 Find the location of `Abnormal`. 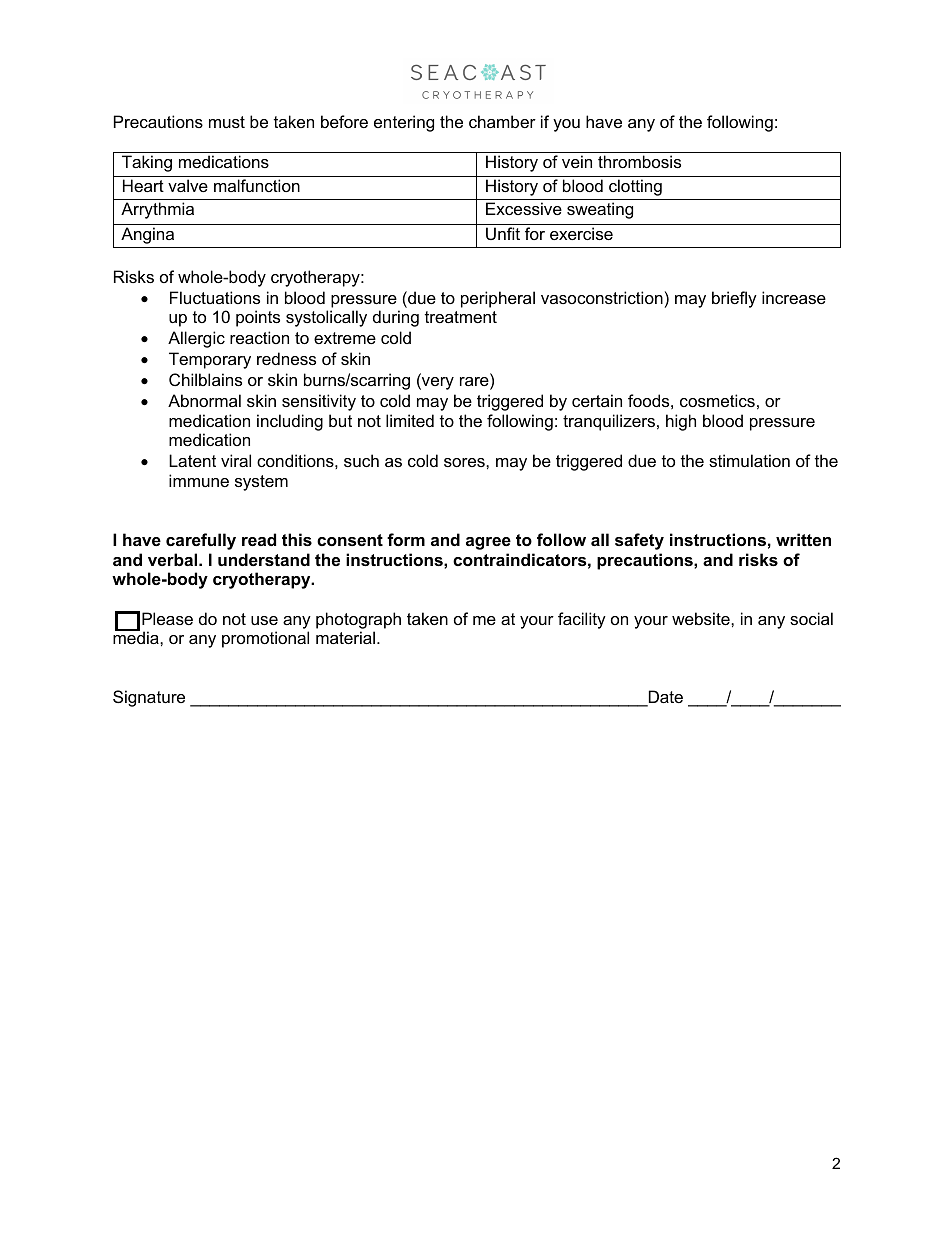

Abnormal is located at coordinates (204, 400).
